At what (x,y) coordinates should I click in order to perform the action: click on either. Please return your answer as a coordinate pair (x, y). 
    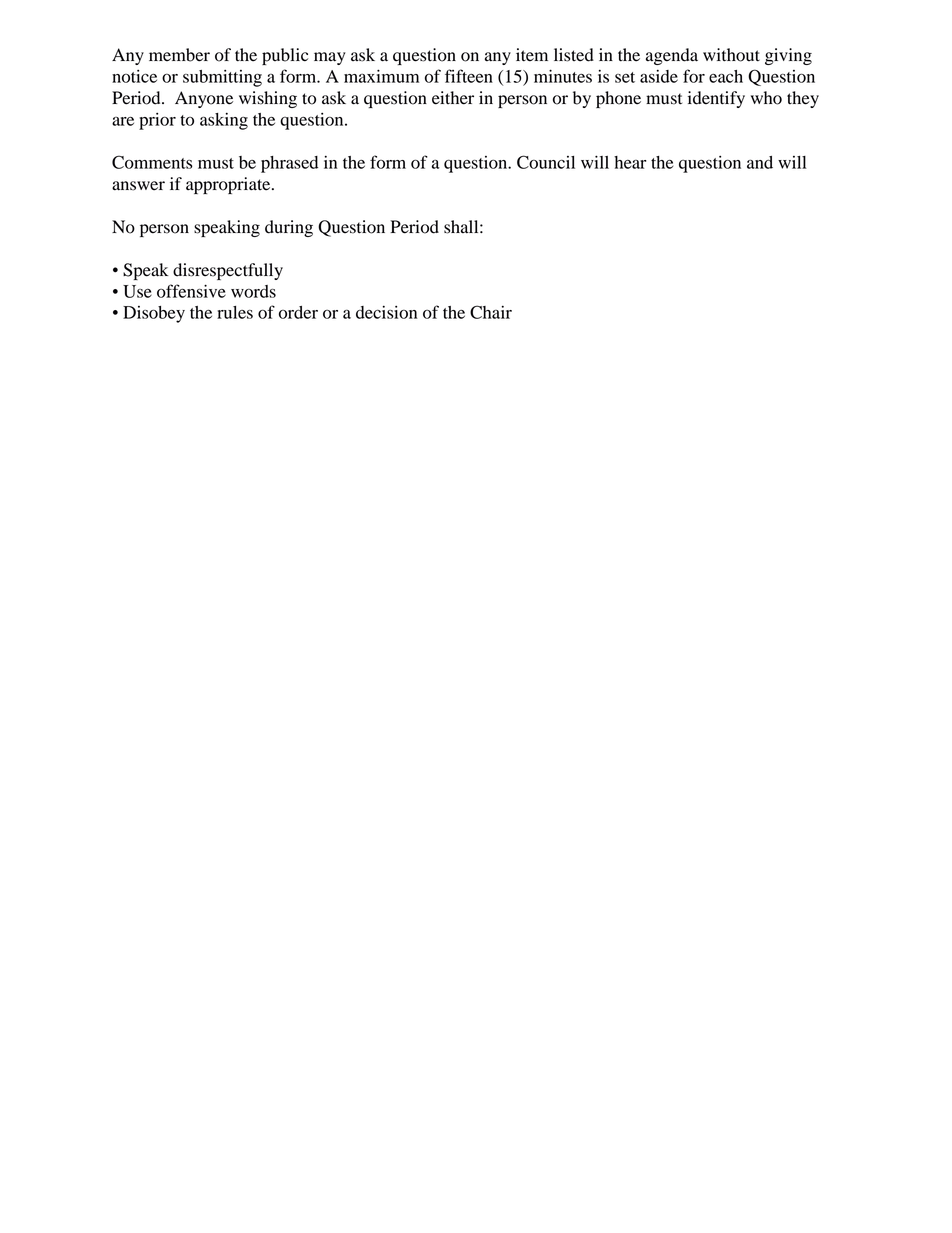
    Looking at the image, I should click on (453, 98).
